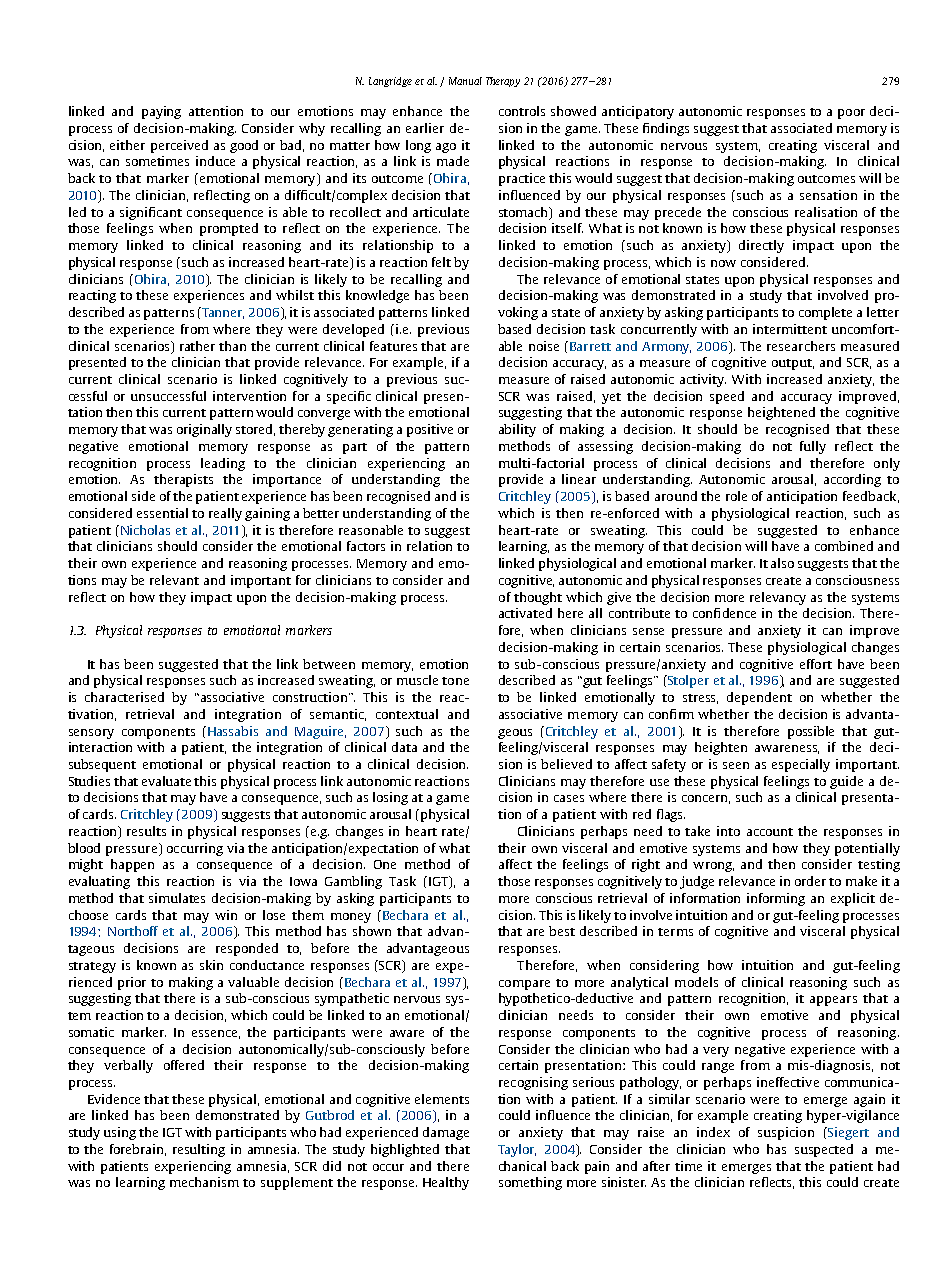 This document has height=1270, width=952. Describe the element at coordinates (161, 112) in the document. I see `paying` at that location.
